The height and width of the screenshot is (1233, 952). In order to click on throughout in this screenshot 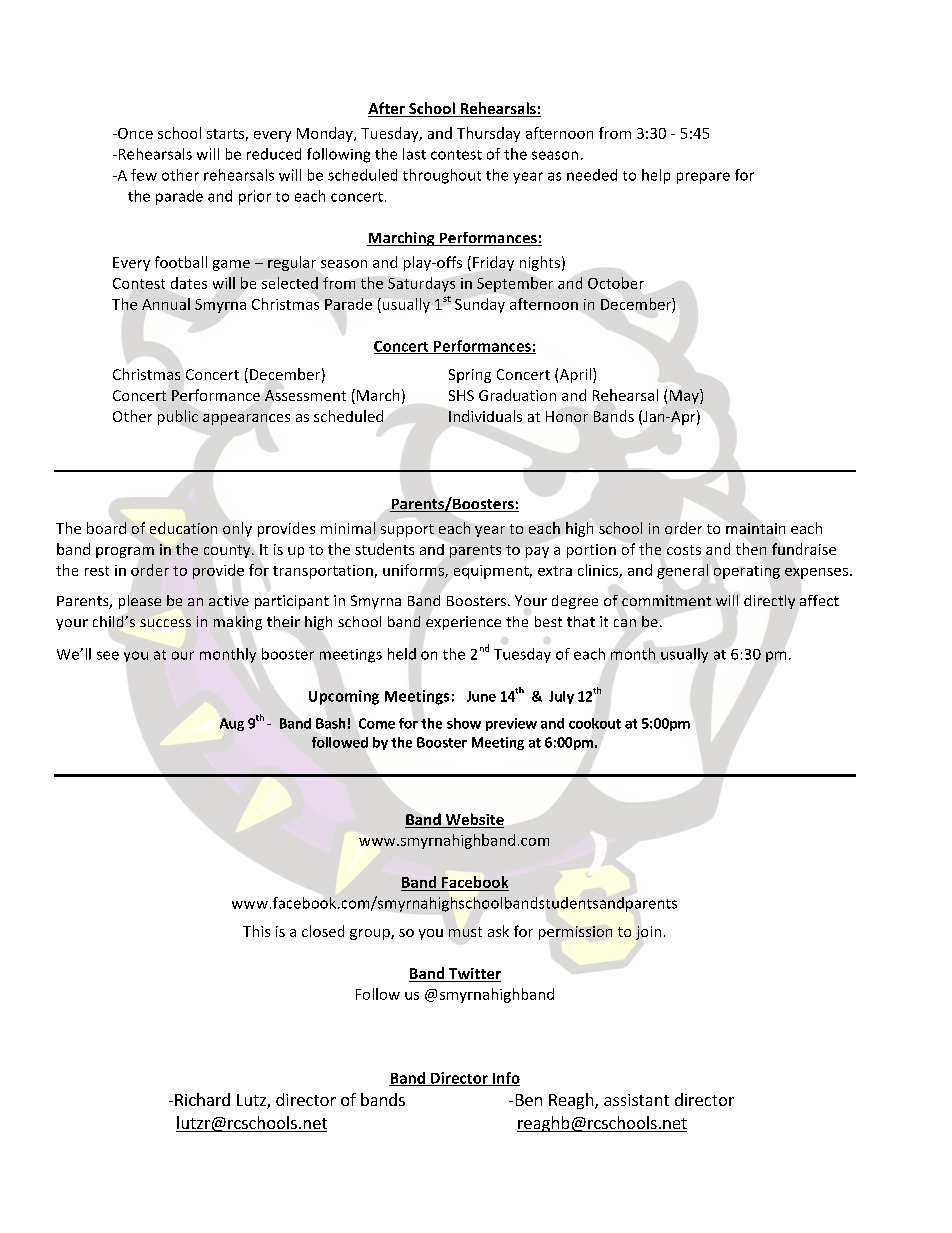, I will do `click(442, 176)`.
